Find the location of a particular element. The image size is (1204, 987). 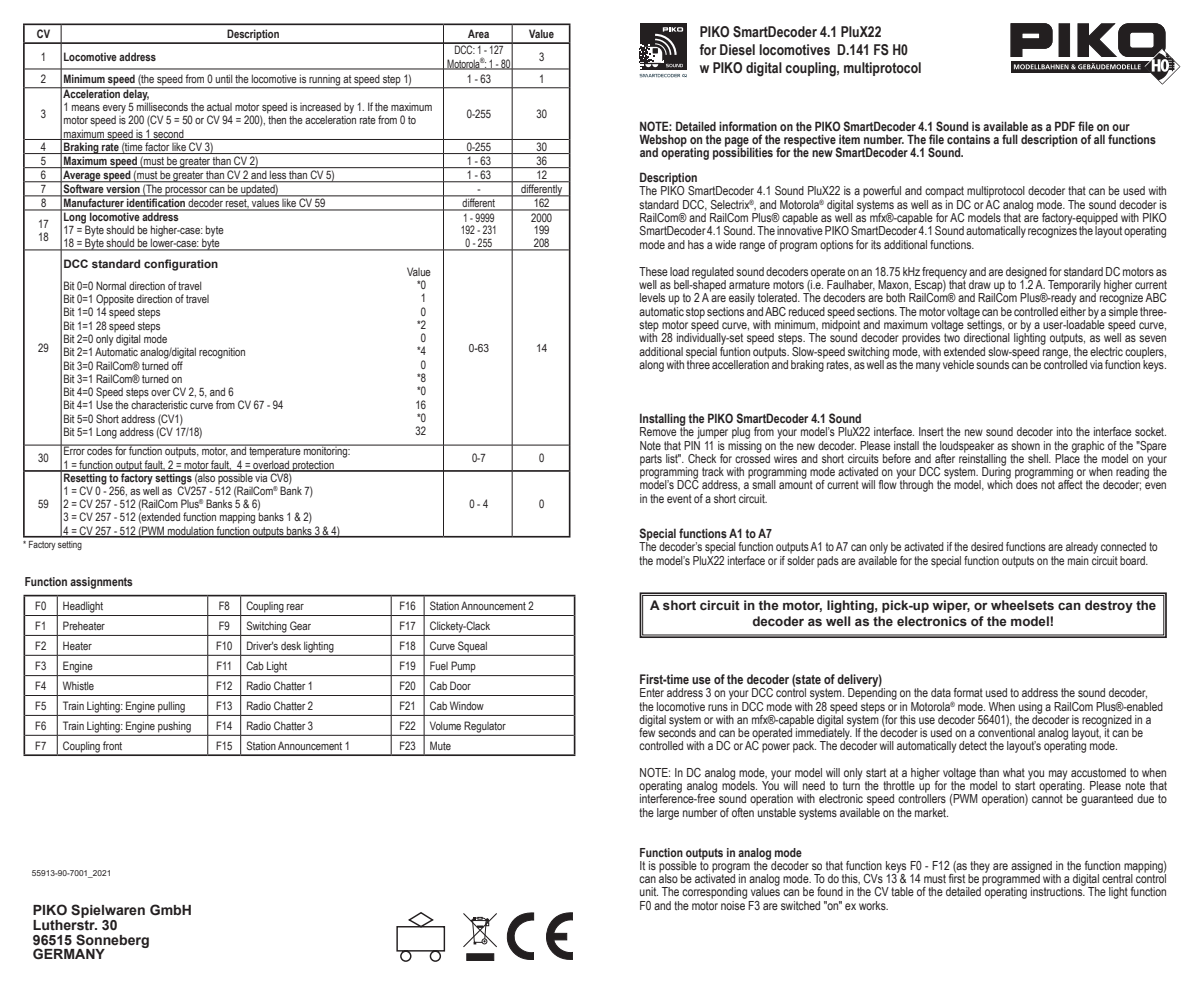

front is located at coordinates (112, 745).
